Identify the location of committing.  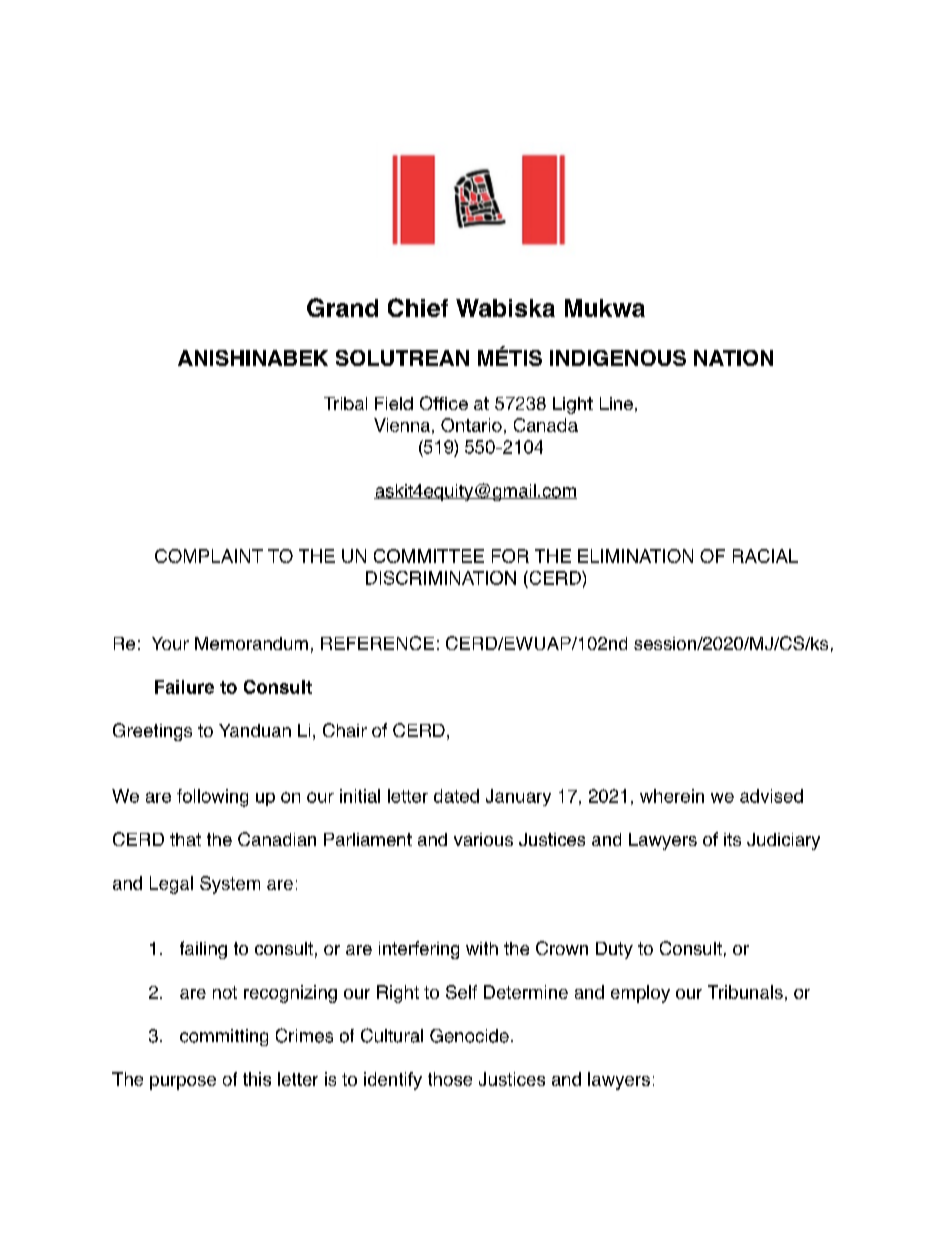
(224, 1037).
